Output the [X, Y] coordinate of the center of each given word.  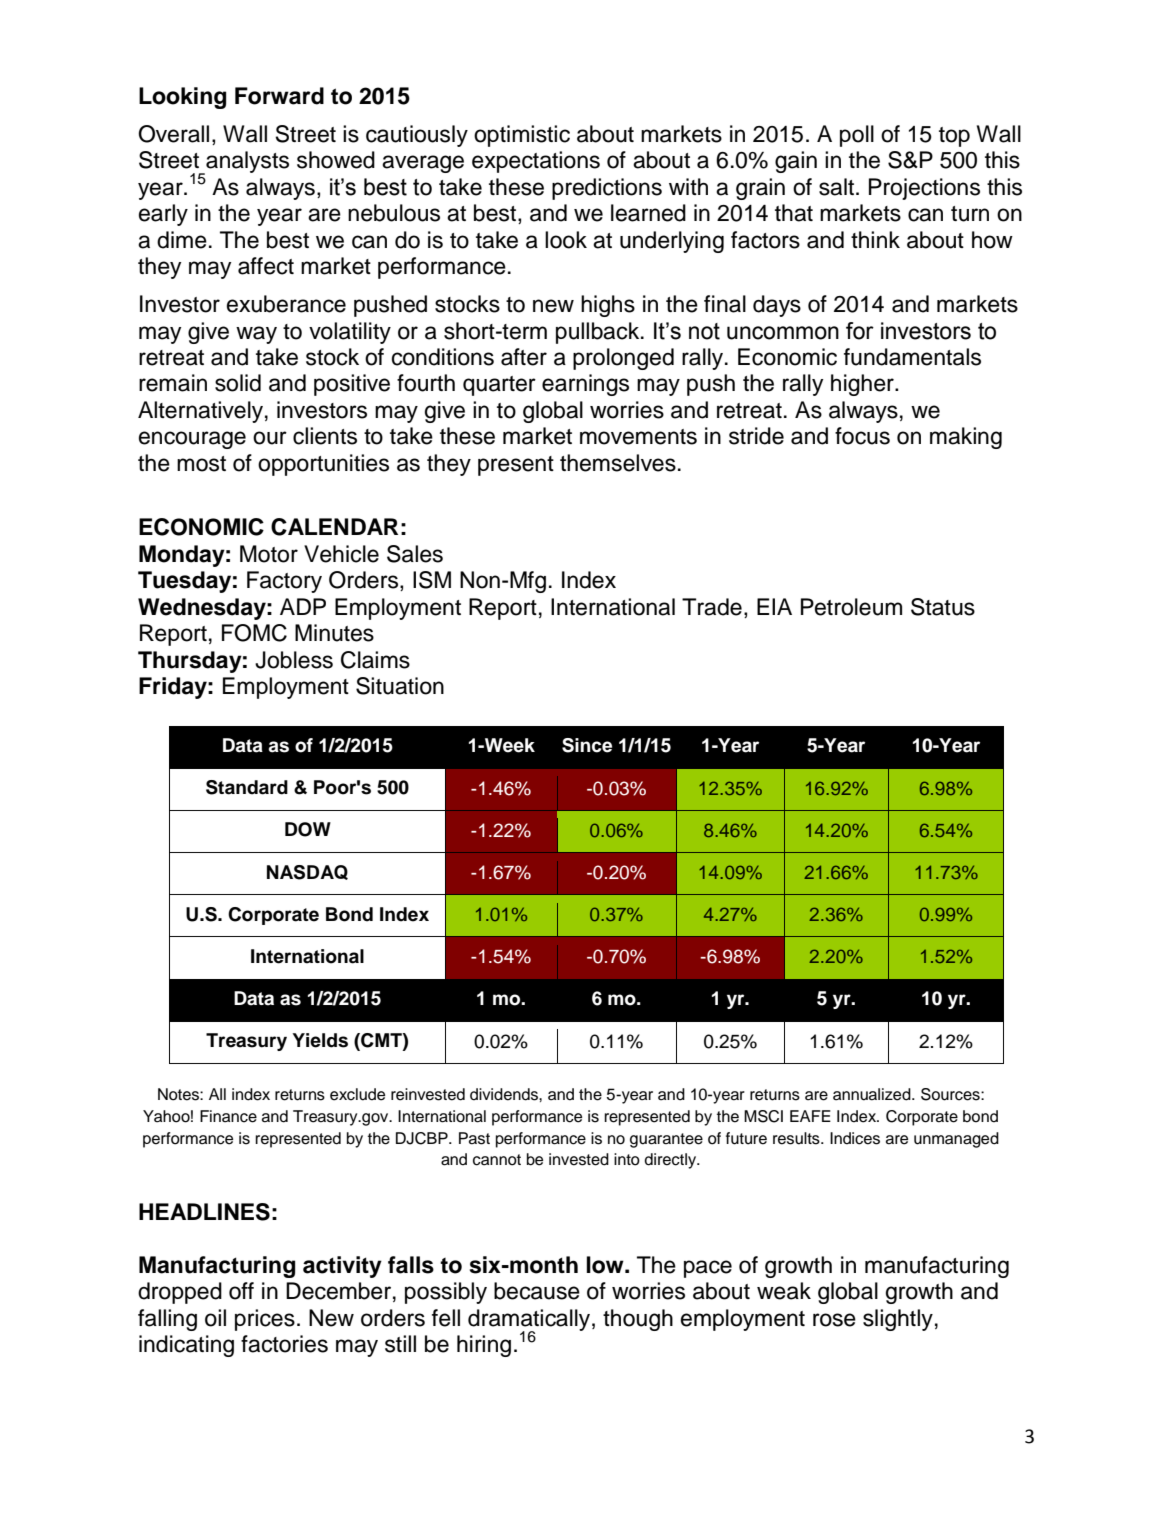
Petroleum [851, 607]
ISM [432, 580]
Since [587, 745]
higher [863, 385]
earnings [585, 385]
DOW [308, 829]
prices [265, 1320]
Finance [228, 1116]
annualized [873, 1094]
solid [238, 383]
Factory [284, 582]
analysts [246, 163]
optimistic [522, 136]
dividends [505, 1094]
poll [857, 136]
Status [943, 607]
